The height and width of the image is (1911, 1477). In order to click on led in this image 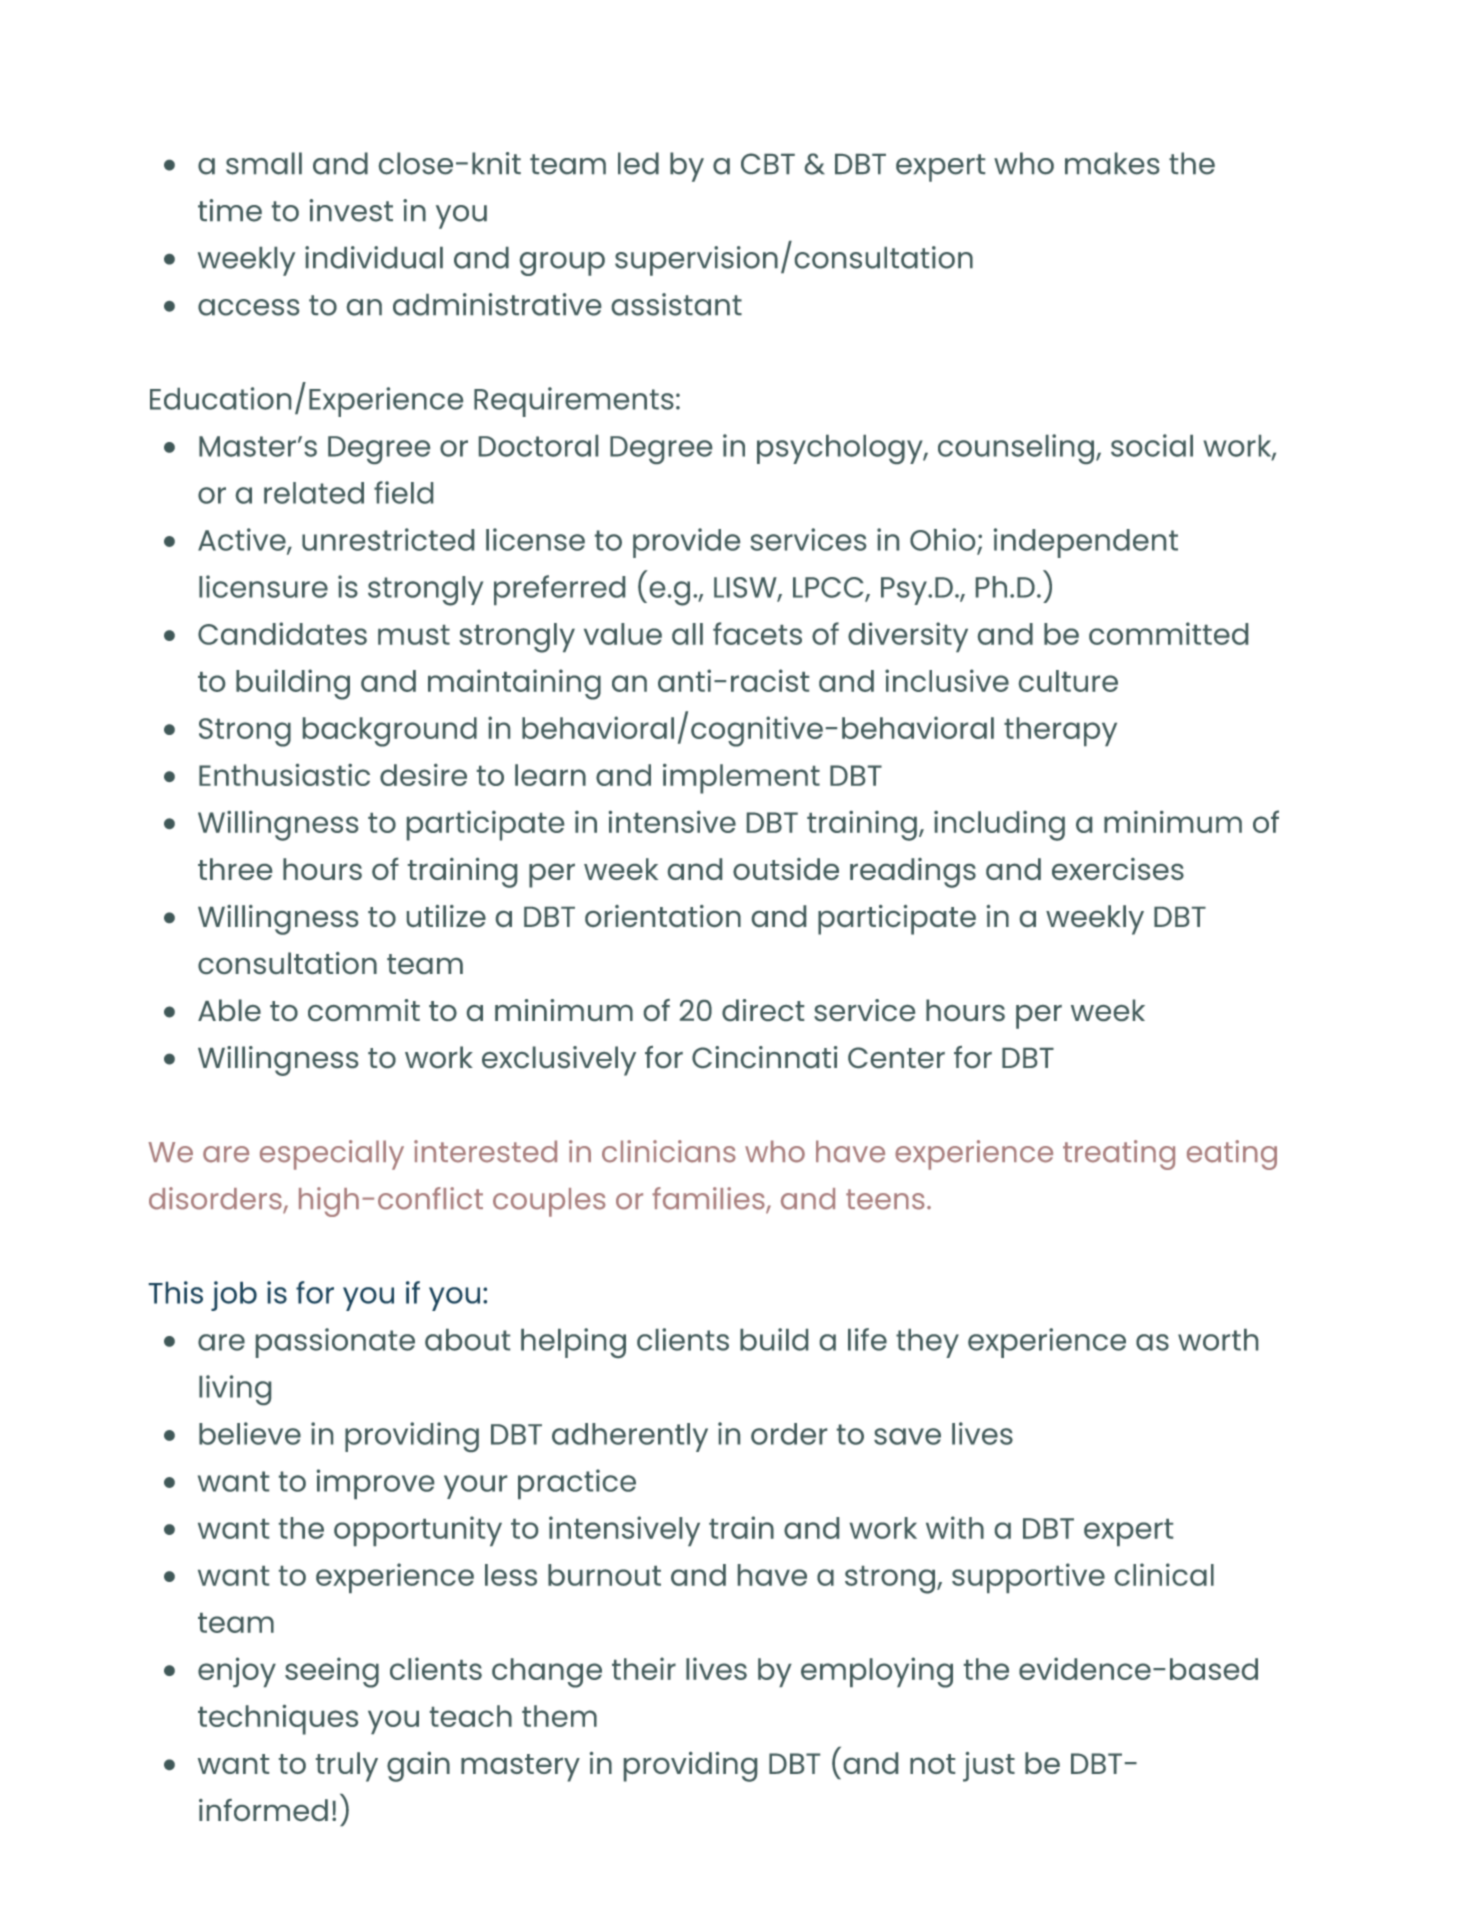, I will do `click(638, 163)`.
